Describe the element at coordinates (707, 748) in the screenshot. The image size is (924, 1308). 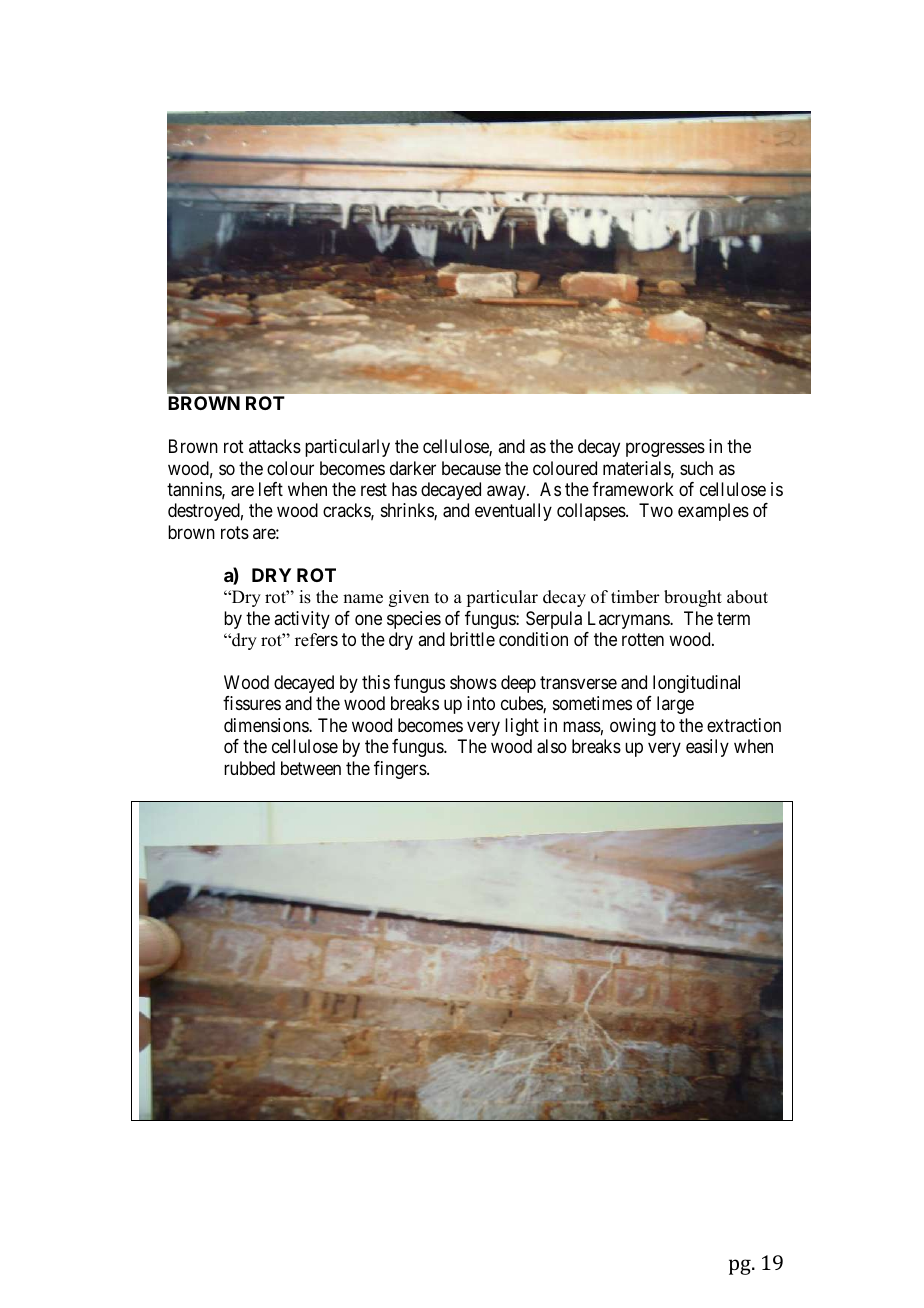
I see `easily` at that location.
